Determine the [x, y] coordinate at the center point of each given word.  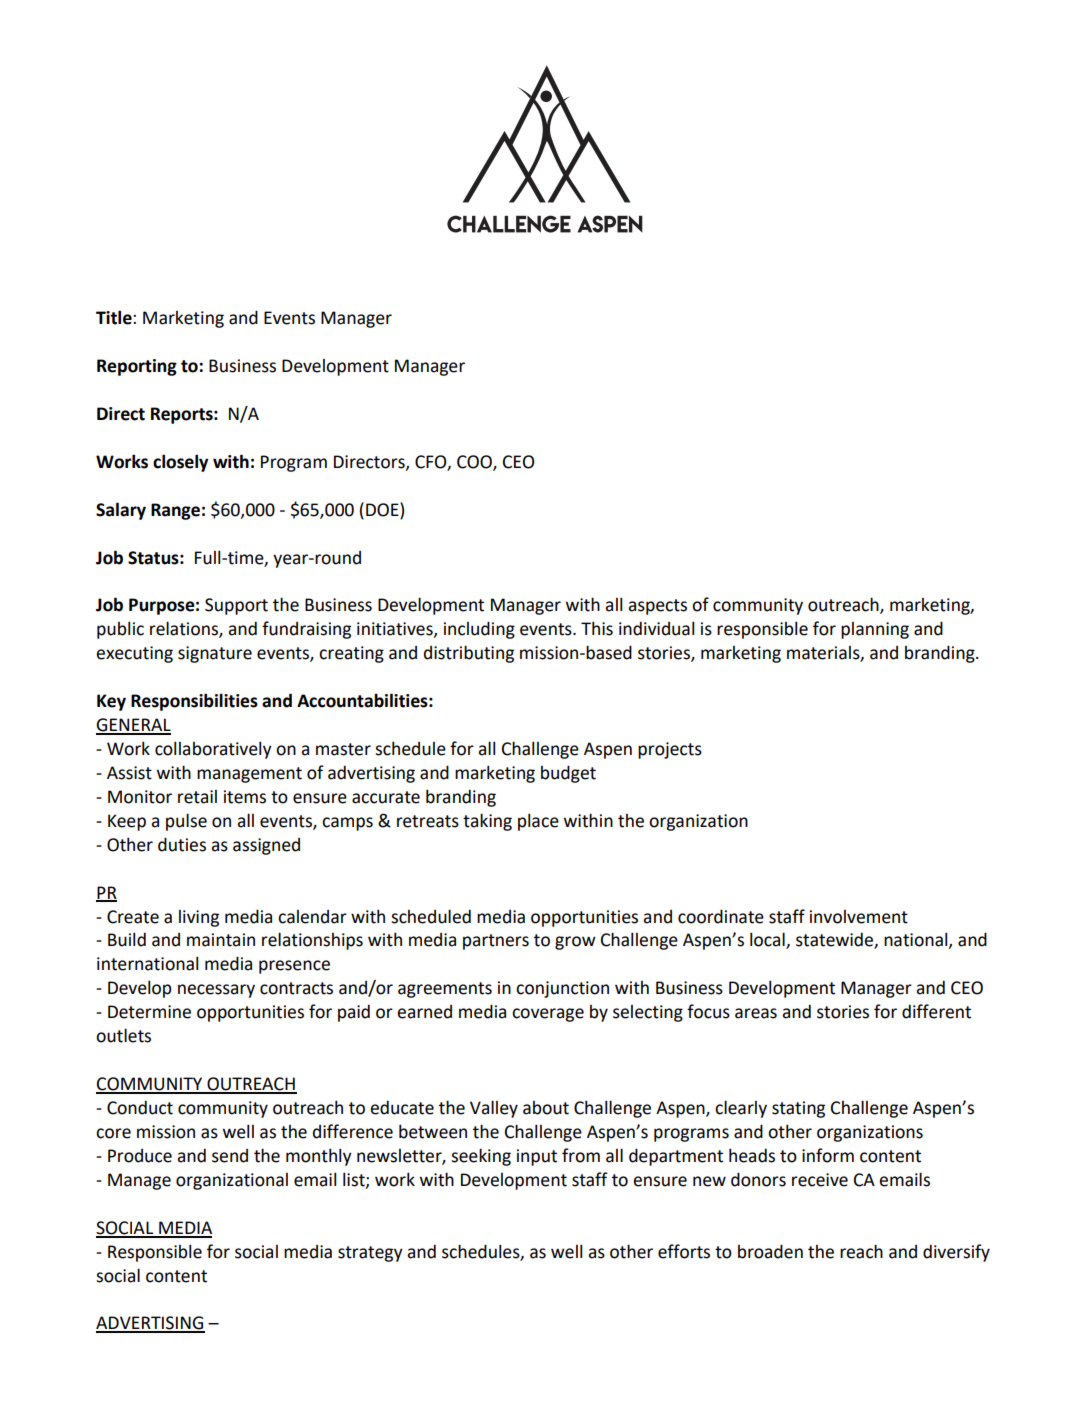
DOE [383, 509]
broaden [770, 1251]
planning [875, 630]
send [230, 1156]
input [537, 1157]
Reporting [137, 367]
